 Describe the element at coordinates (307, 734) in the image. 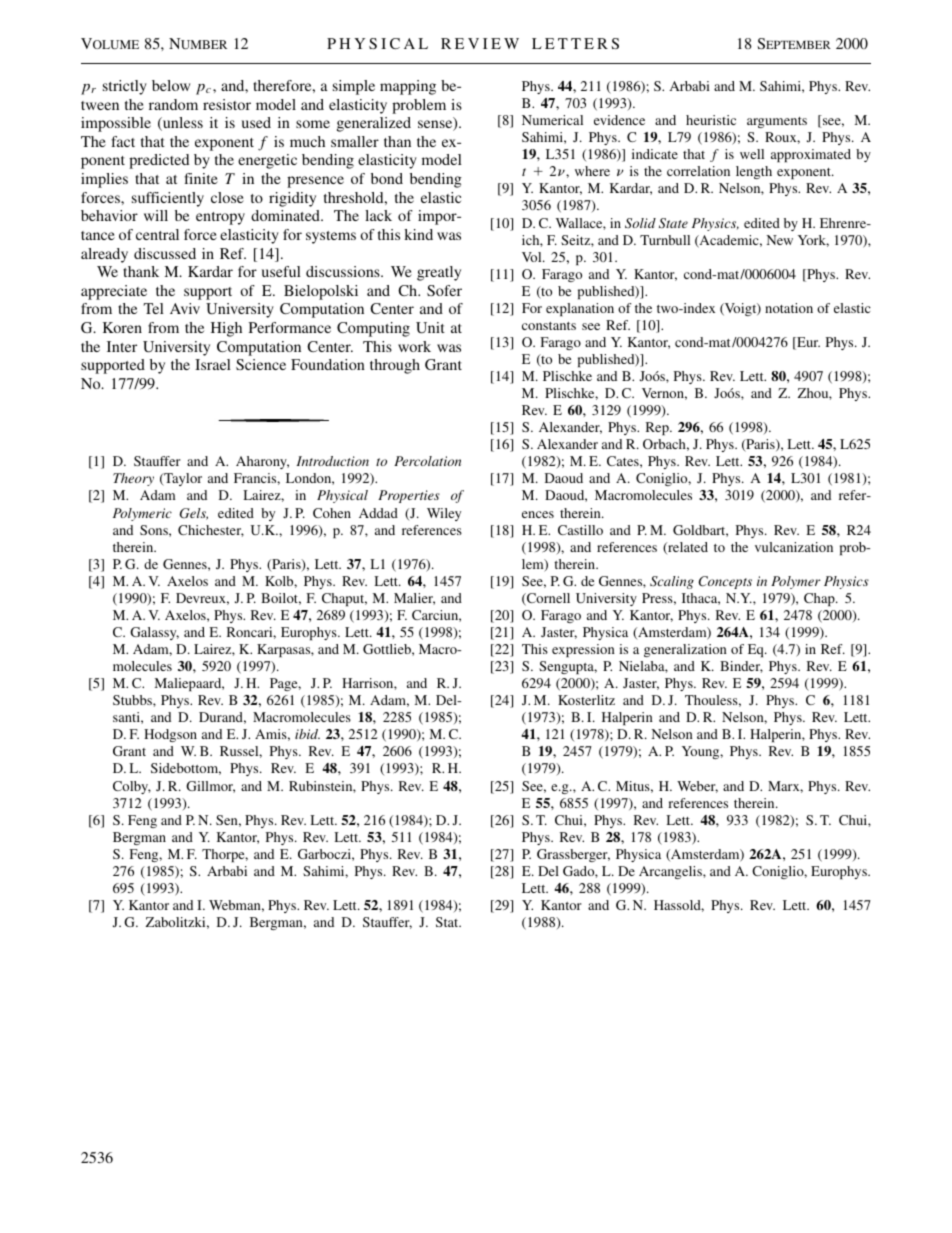

I see `ibid` at that location.
